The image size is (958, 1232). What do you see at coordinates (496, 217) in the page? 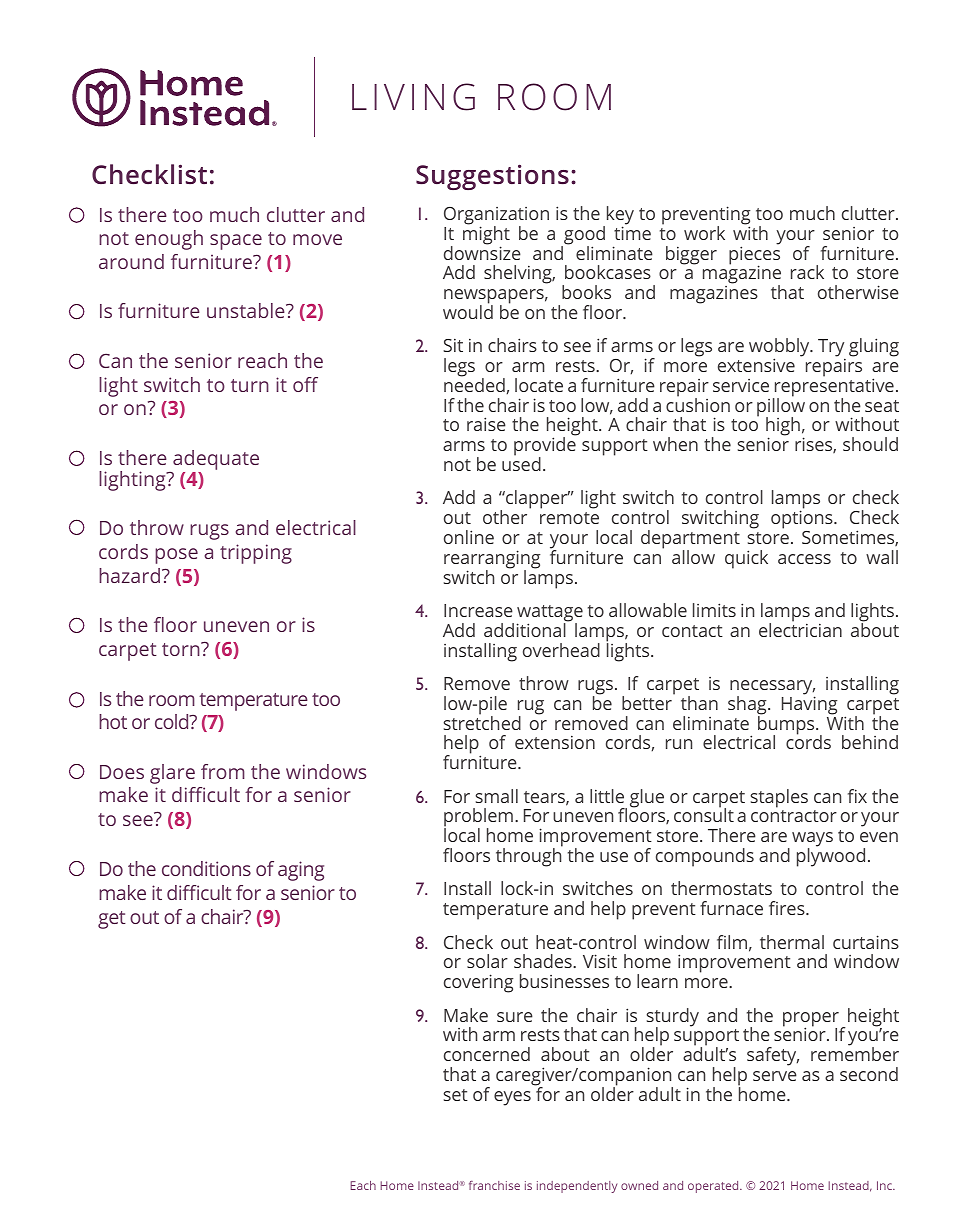
I see `Organization` at bounding box center [496, 217].
